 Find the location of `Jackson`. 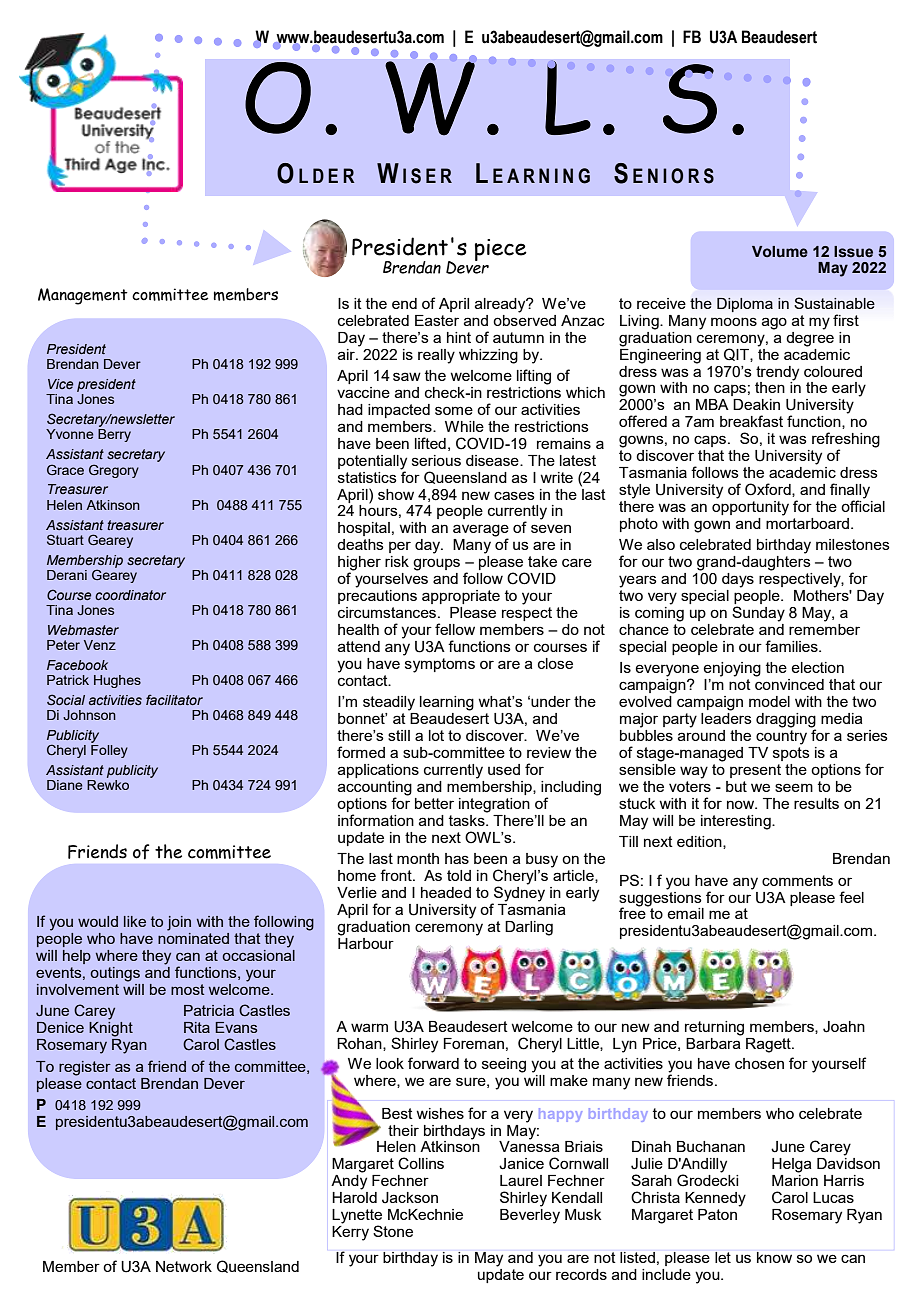

Jackson is located at coordinates (410, 1198).
